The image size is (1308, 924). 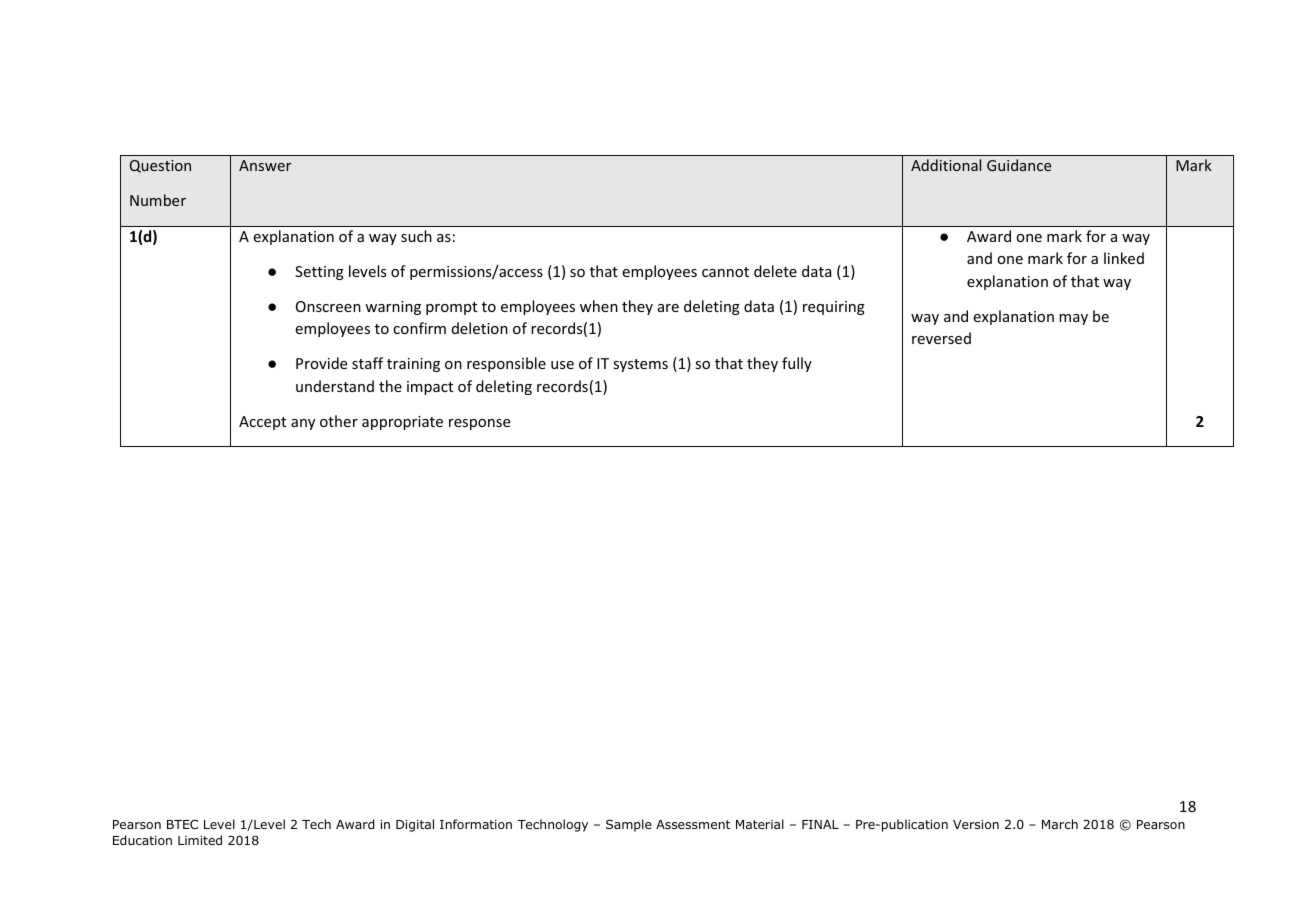 I want to click on systems, so click(x=640, y=365).
